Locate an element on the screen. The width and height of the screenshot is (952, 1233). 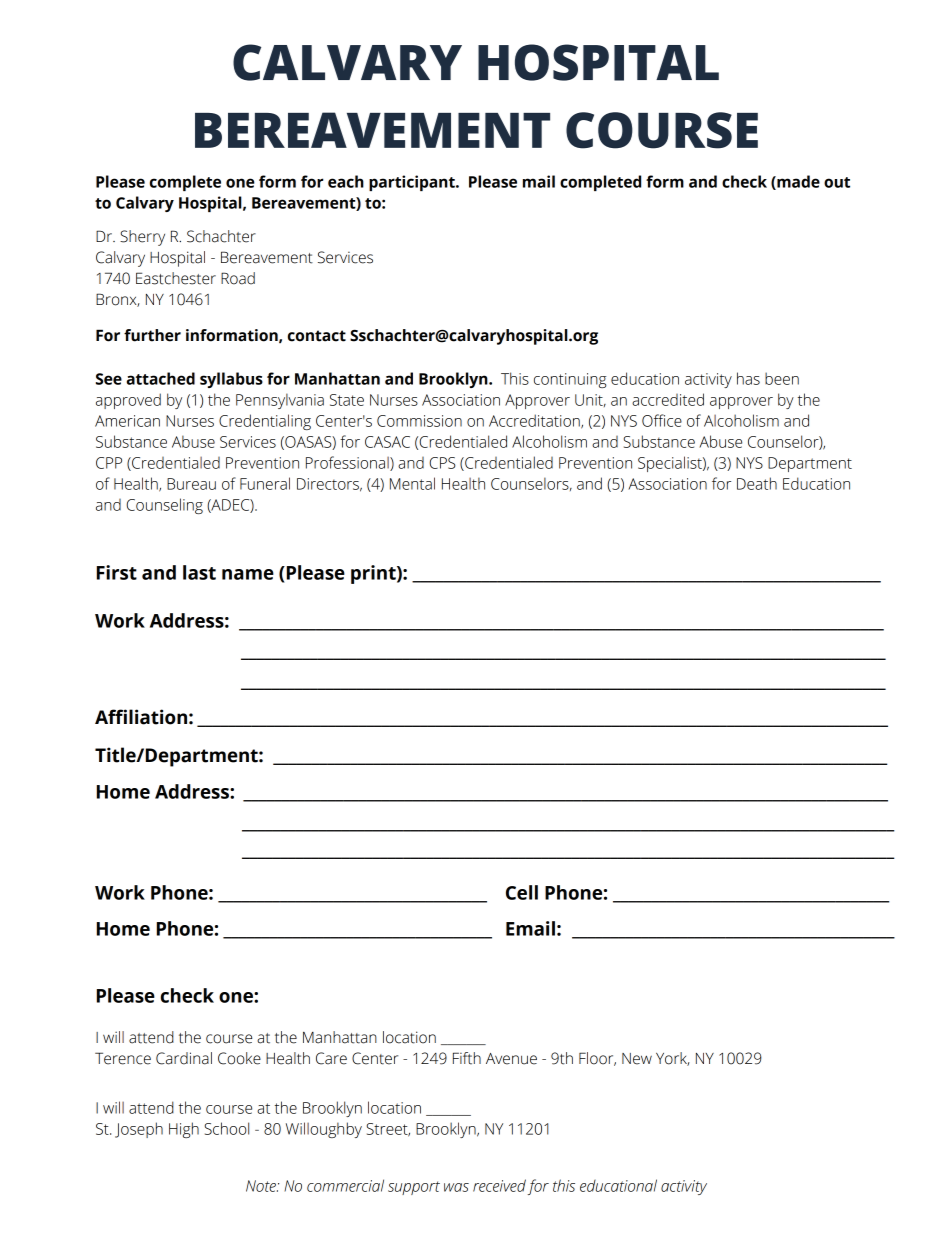
was is located at coordinates (456, 1187).
